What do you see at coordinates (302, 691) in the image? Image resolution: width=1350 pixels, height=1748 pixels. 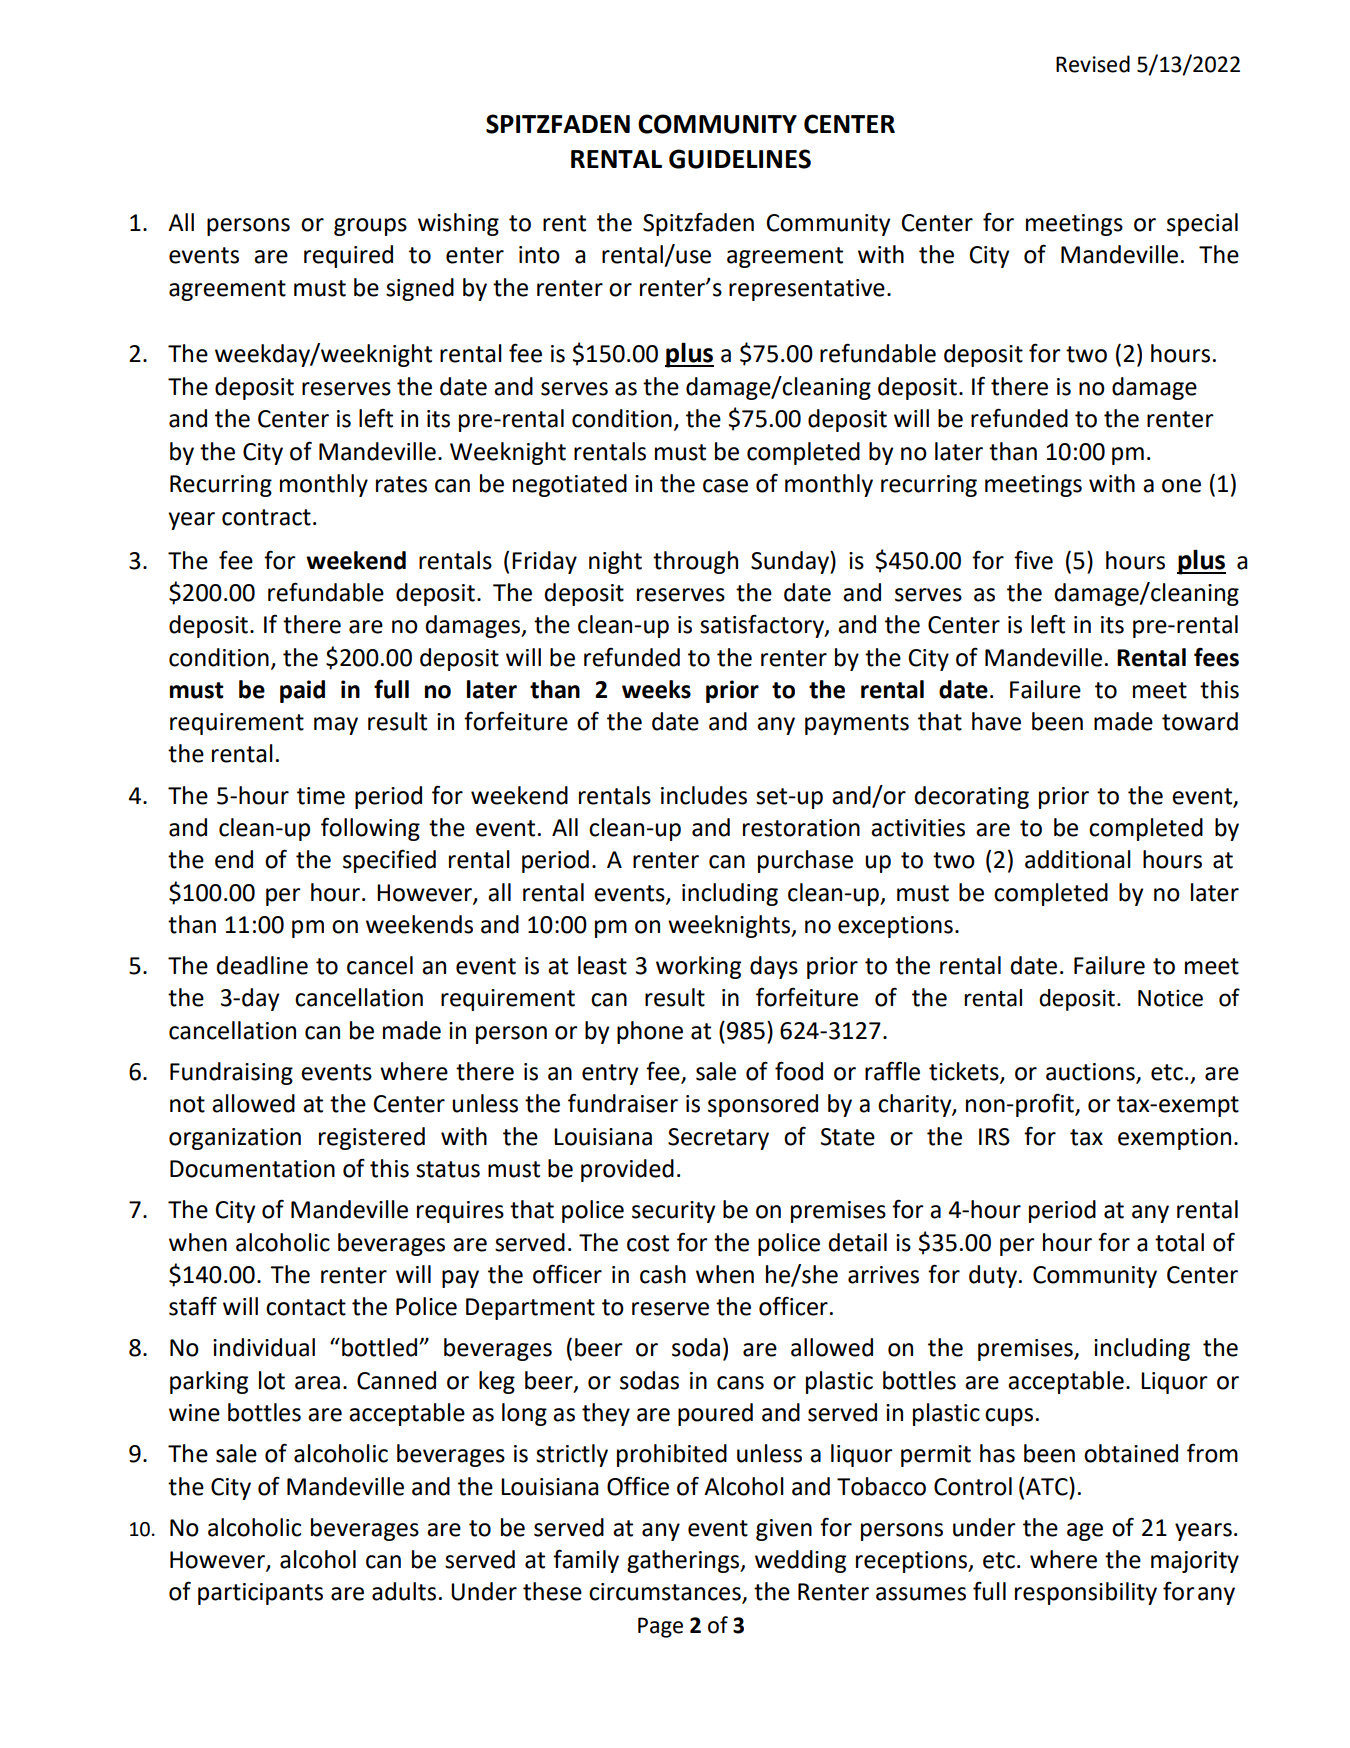 I see `paid` at bounding box center [302, 691].
